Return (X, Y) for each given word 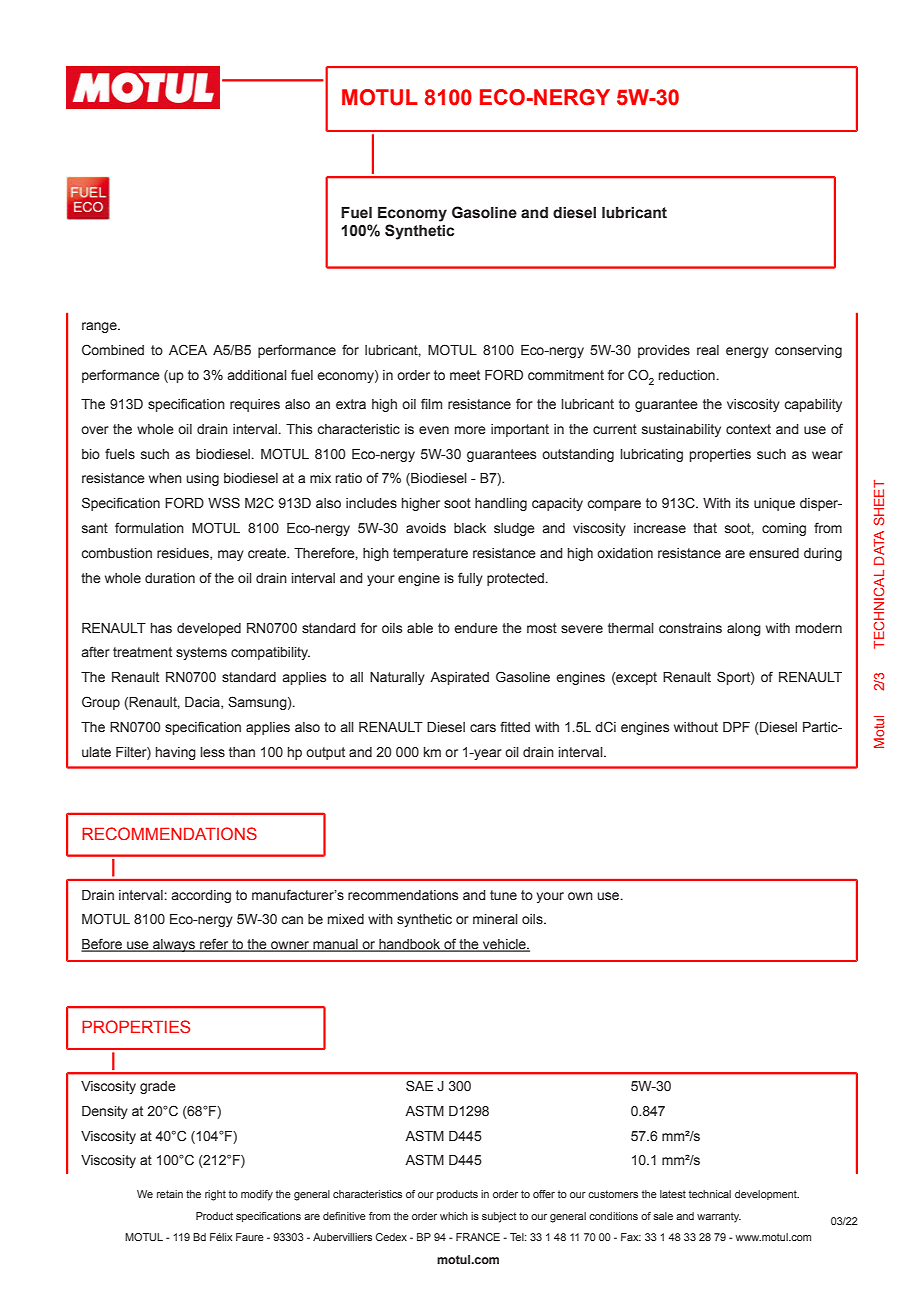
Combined (113, 350)
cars (483, 728)
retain (170, 1194)
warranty (719, 1217)
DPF (736, 727)
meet (465, 375)
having (176, 753)
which (454, 1216)
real (708, 350)
